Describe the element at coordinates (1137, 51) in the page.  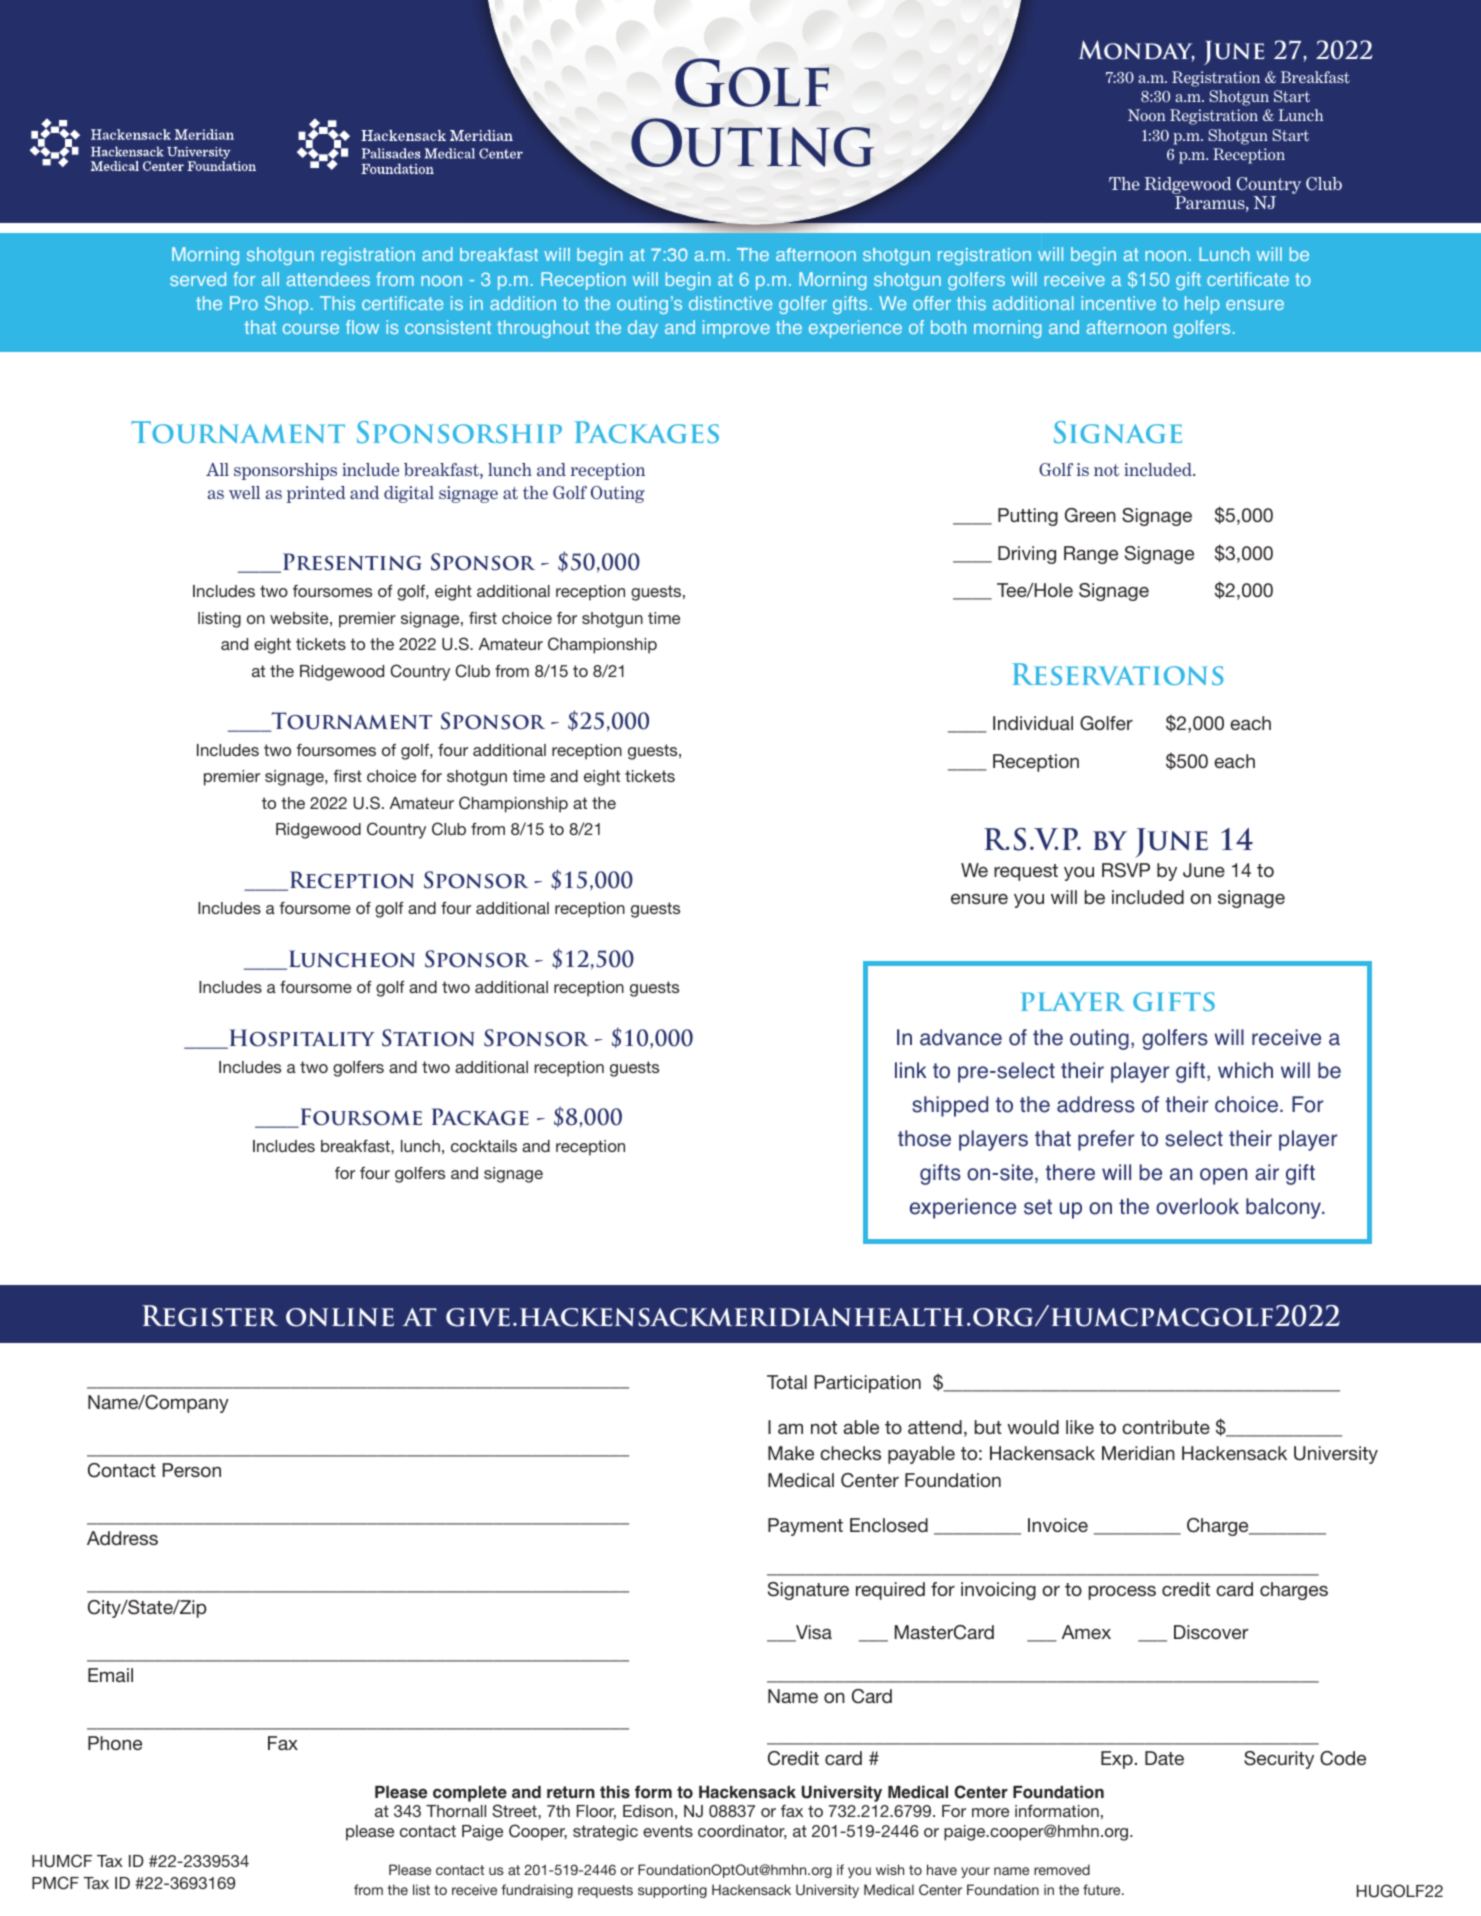
I see `Monday` at that location.
